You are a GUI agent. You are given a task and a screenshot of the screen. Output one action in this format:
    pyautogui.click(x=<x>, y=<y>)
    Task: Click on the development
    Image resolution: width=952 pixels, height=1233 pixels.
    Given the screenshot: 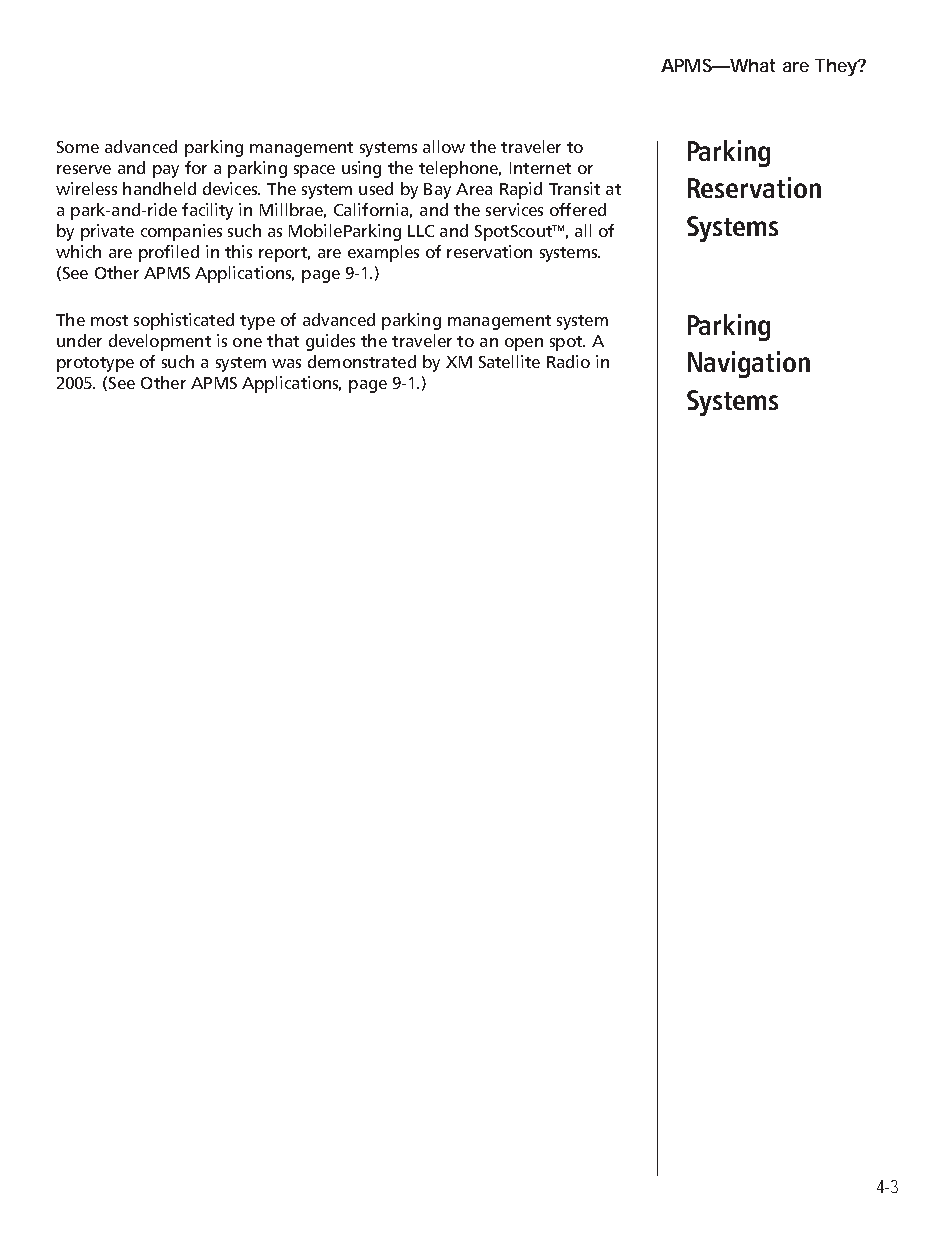 What is the action you would take?
    pyautogui.click(x=160, y=342)
